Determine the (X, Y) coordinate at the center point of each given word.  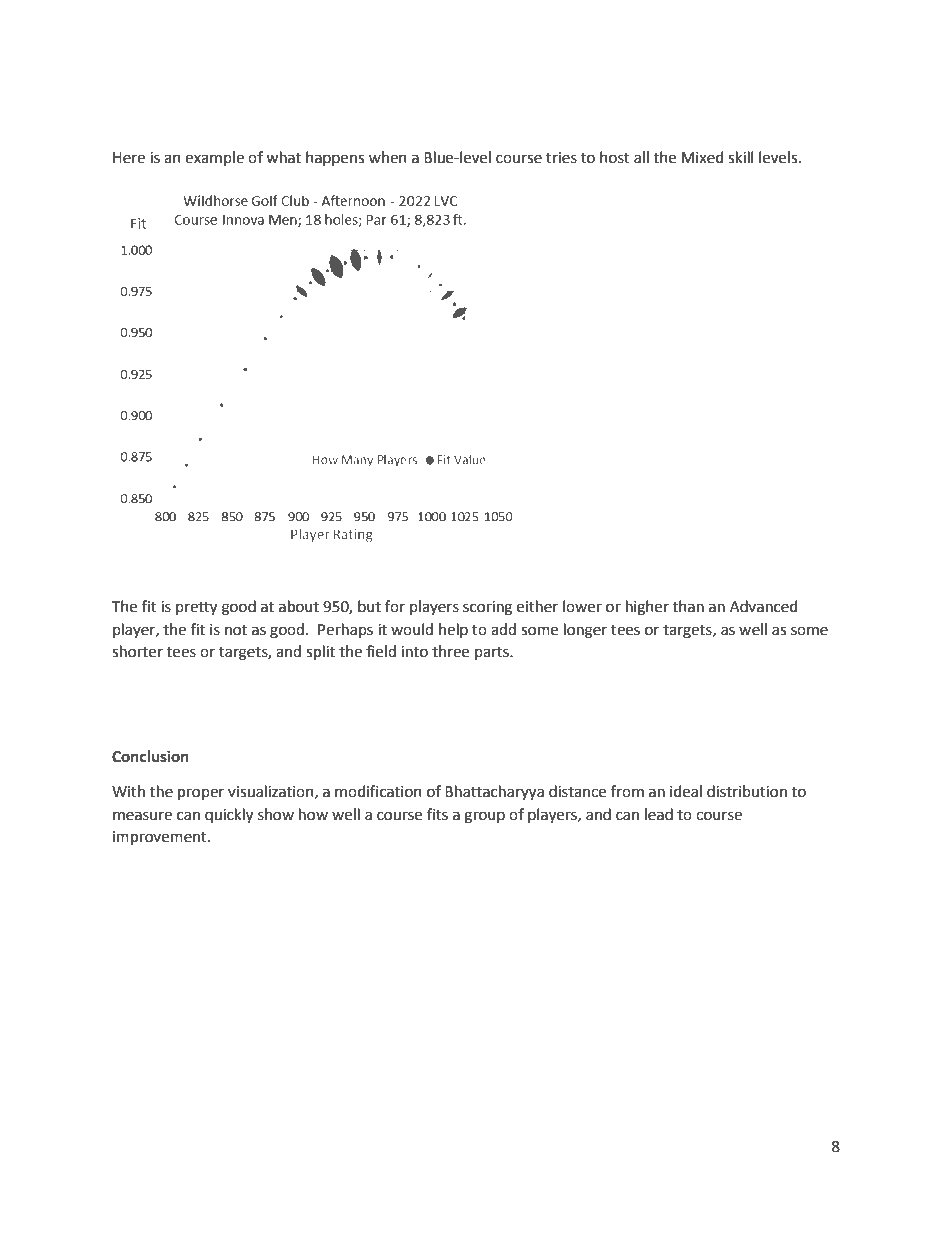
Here (129, 158)
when (388, 157)
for (395, 606)
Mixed (703, 157)
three (450, 651)
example (214, 158)
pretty (196, 609)
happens (335, 158)
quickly (229, 816)
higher (647, 608)
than (688, 606)
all (641, 157)
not (236, 630)
